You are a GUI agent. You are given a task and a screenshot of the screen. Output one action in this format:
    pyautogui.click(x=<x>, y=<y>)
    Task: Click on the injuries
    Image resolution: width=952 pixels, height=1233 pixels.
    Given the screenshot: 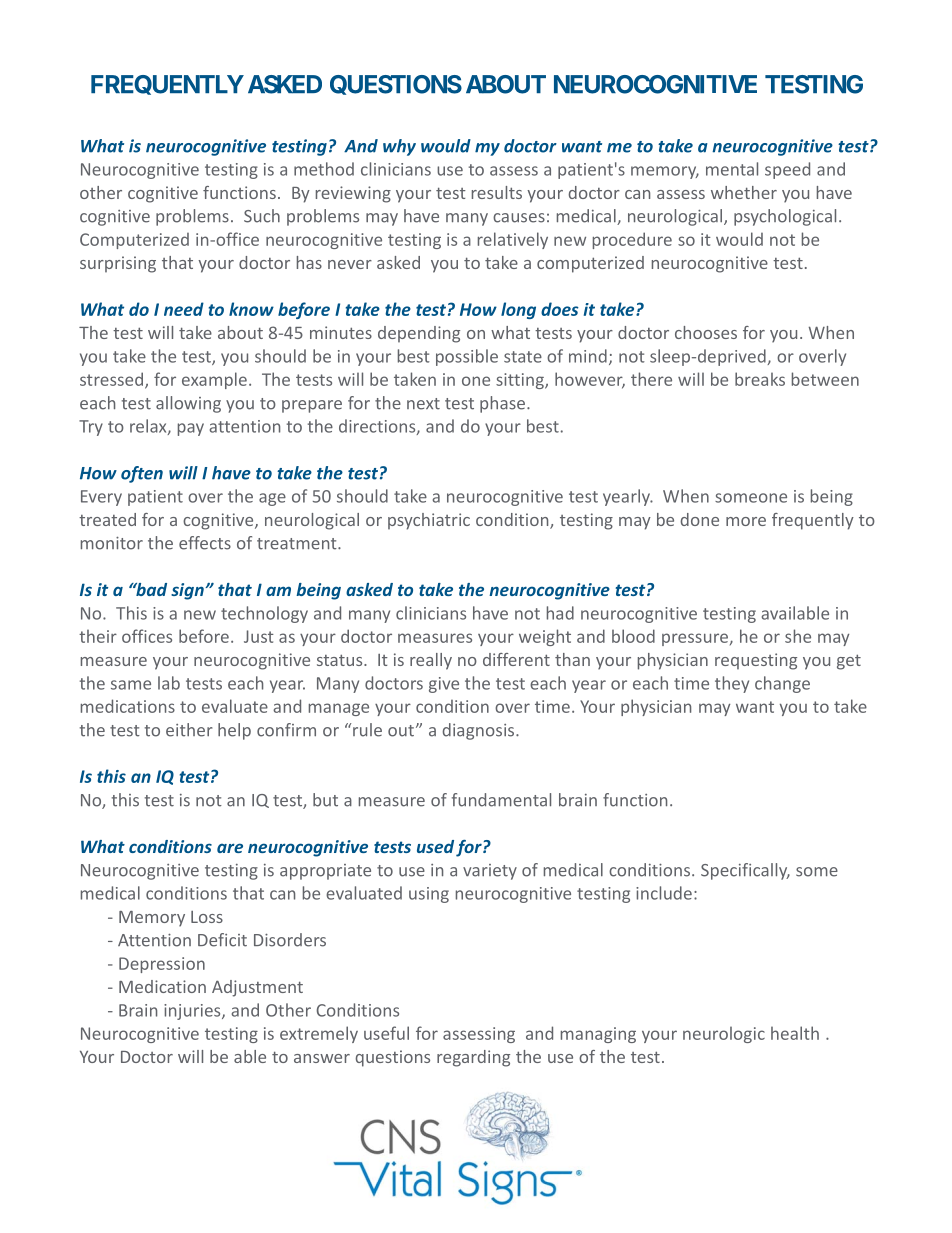 What is the action you would take?
    pyautogui.click(x=193, y=1012)
